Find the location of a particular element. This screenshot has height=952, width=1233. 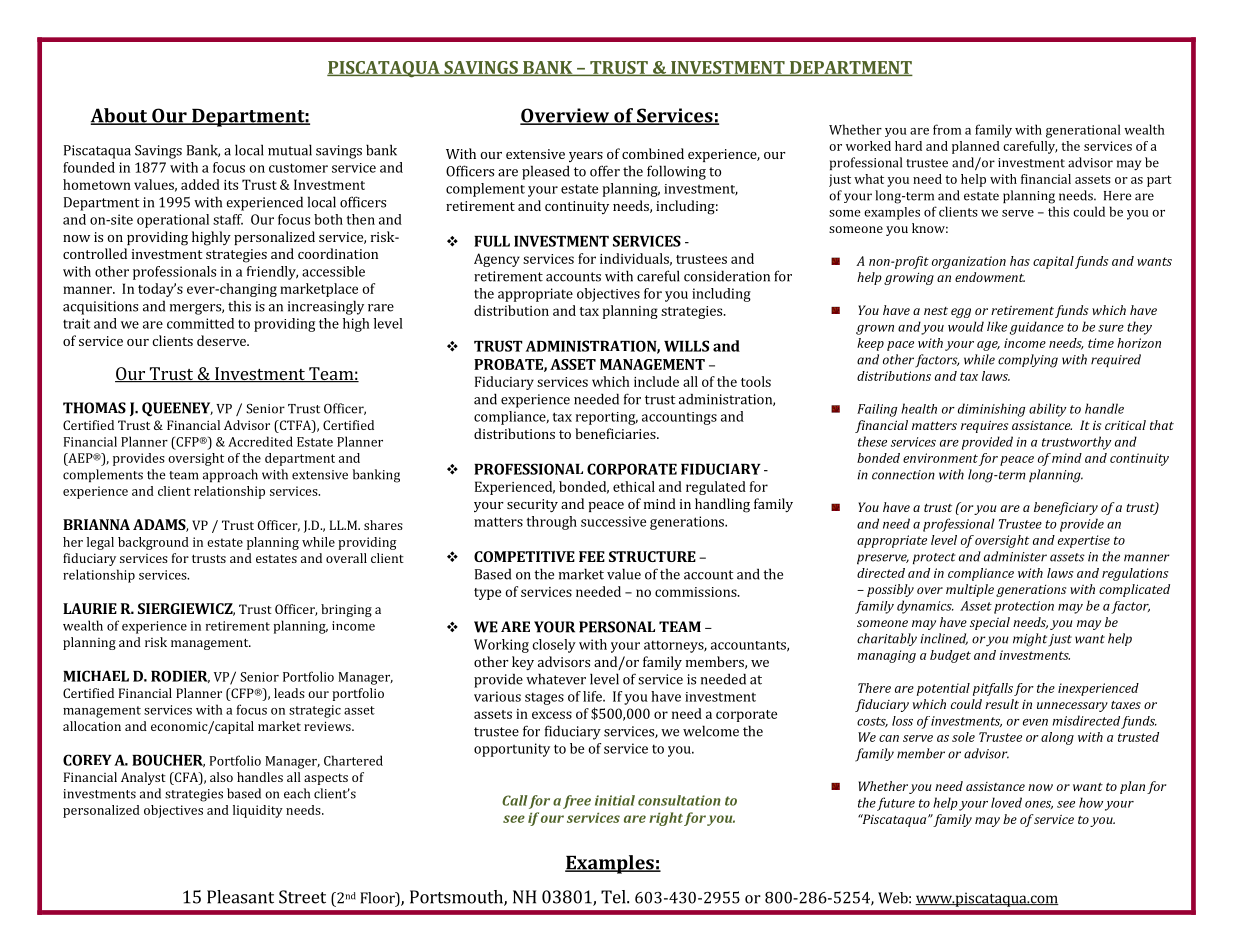

beneficiary is located at coordinates (1066, 508).
